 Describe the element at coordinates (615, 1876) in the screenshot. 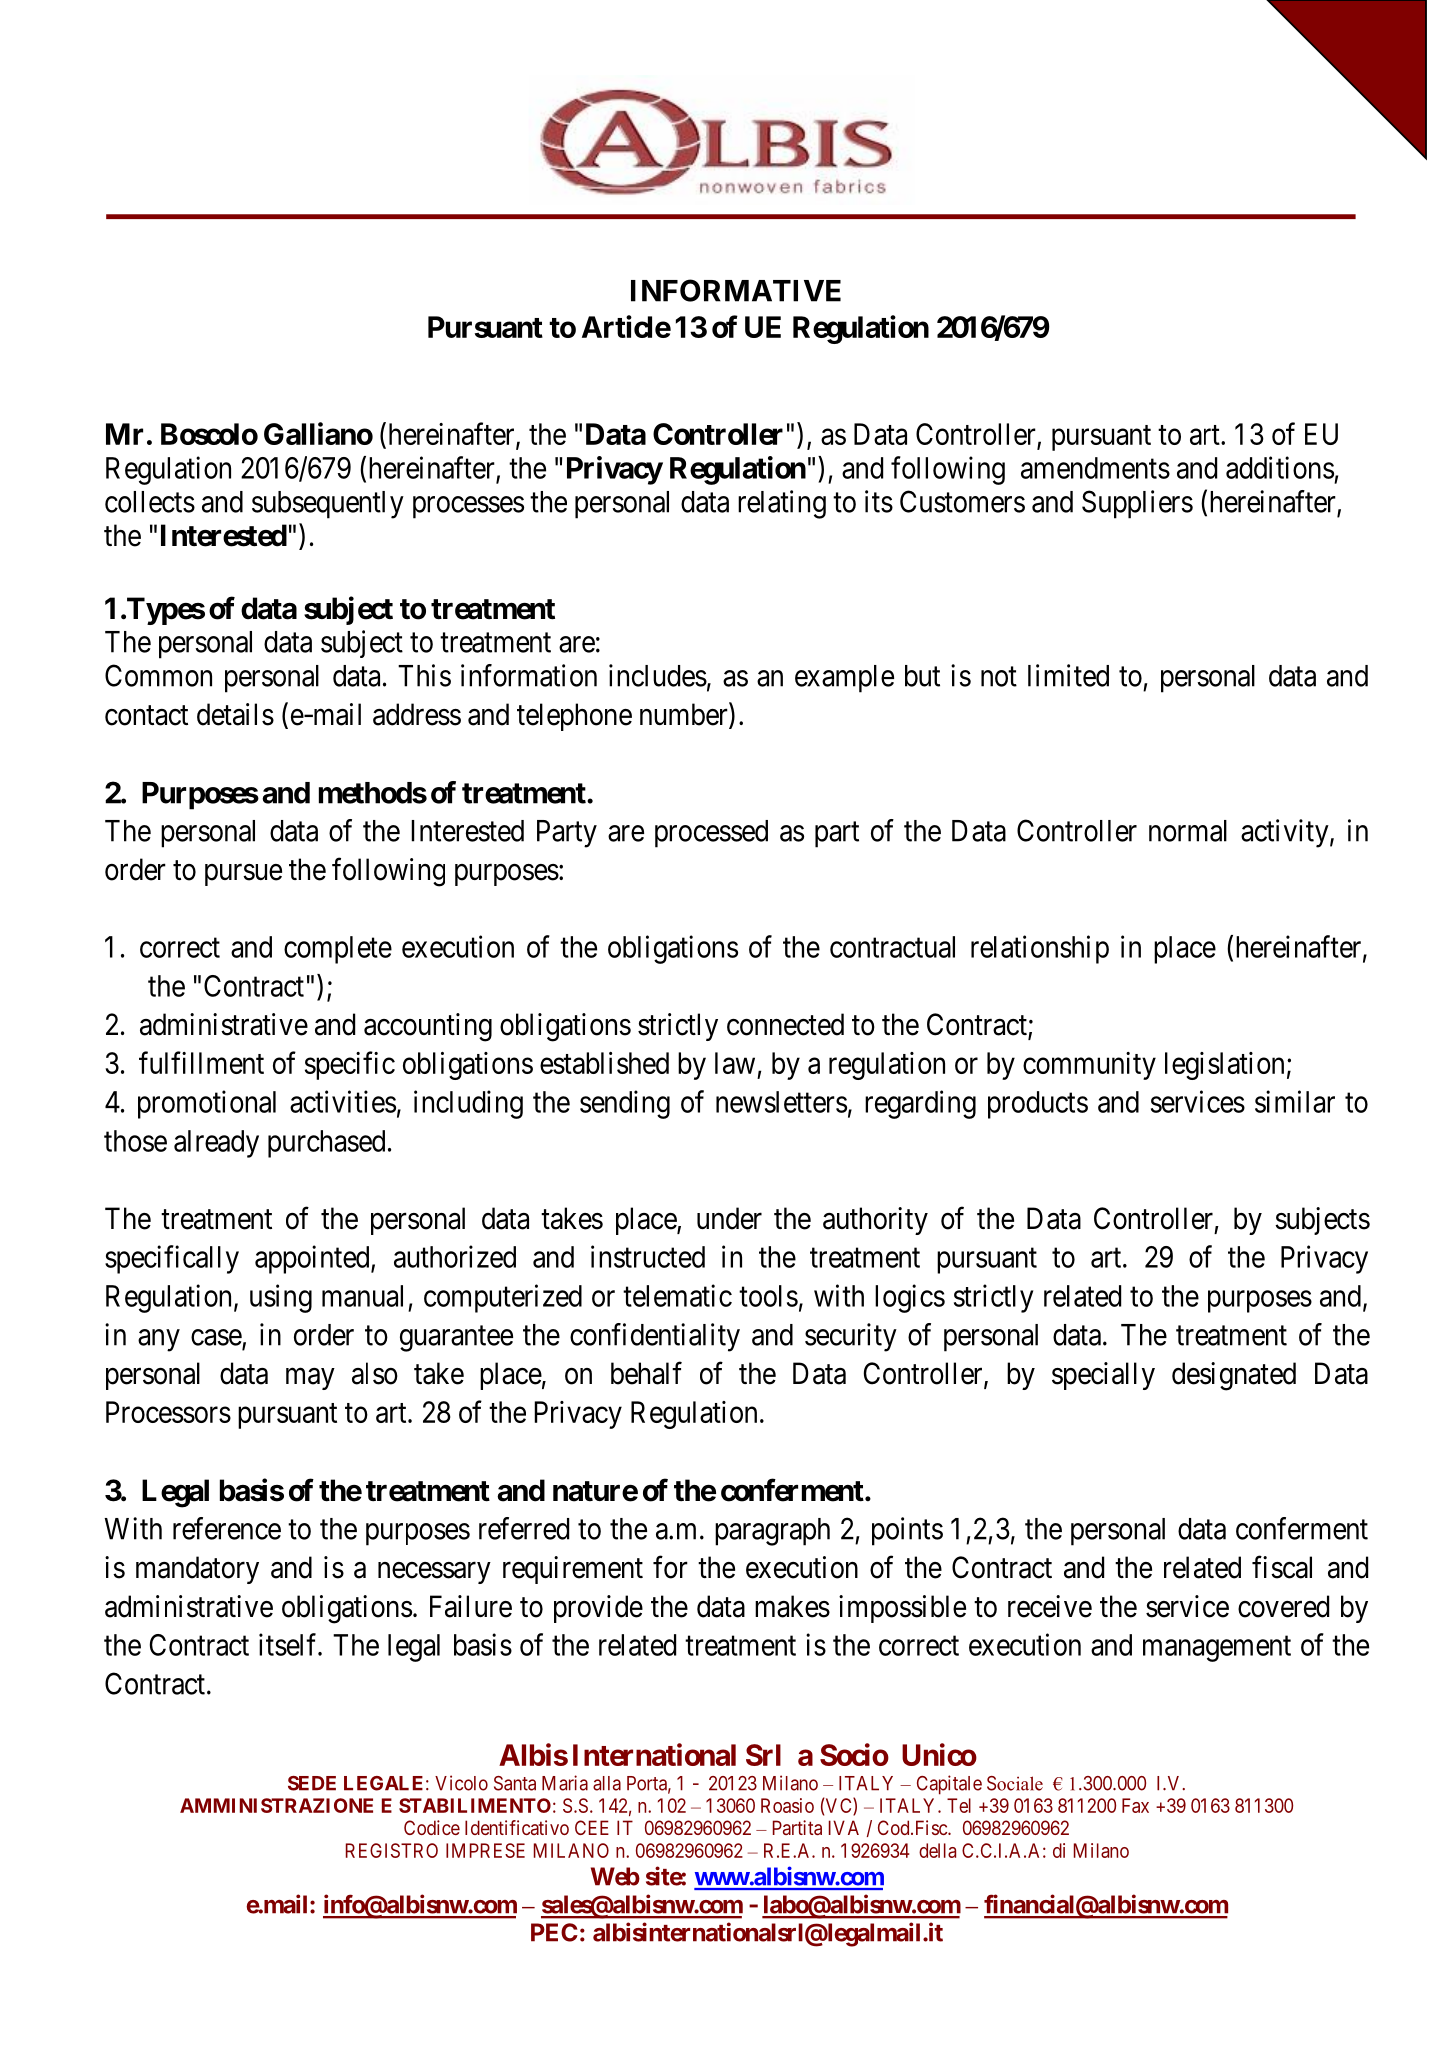

I see `Web` at that location.
